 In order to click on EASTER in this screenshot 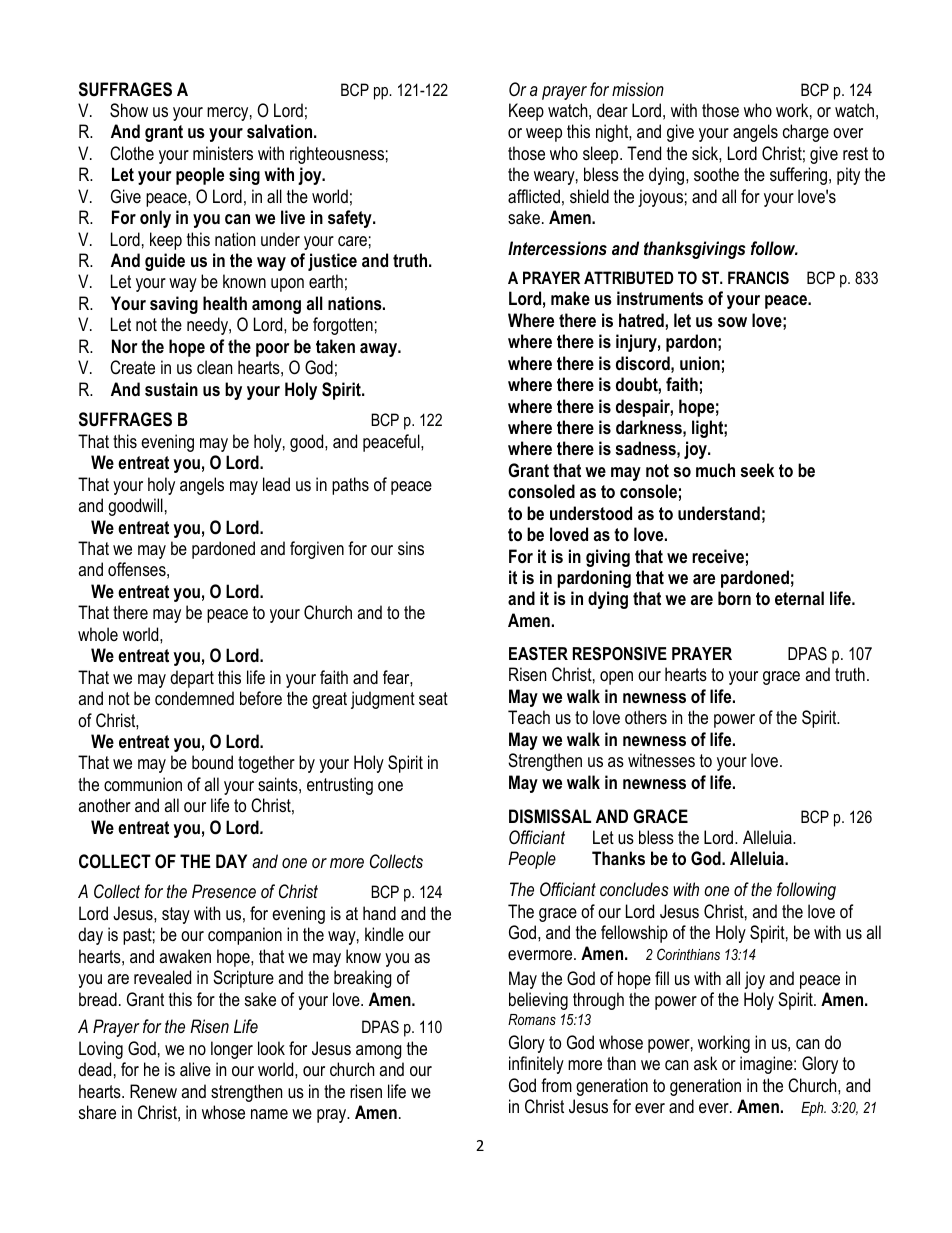, I will do `click(538, 654)`.
